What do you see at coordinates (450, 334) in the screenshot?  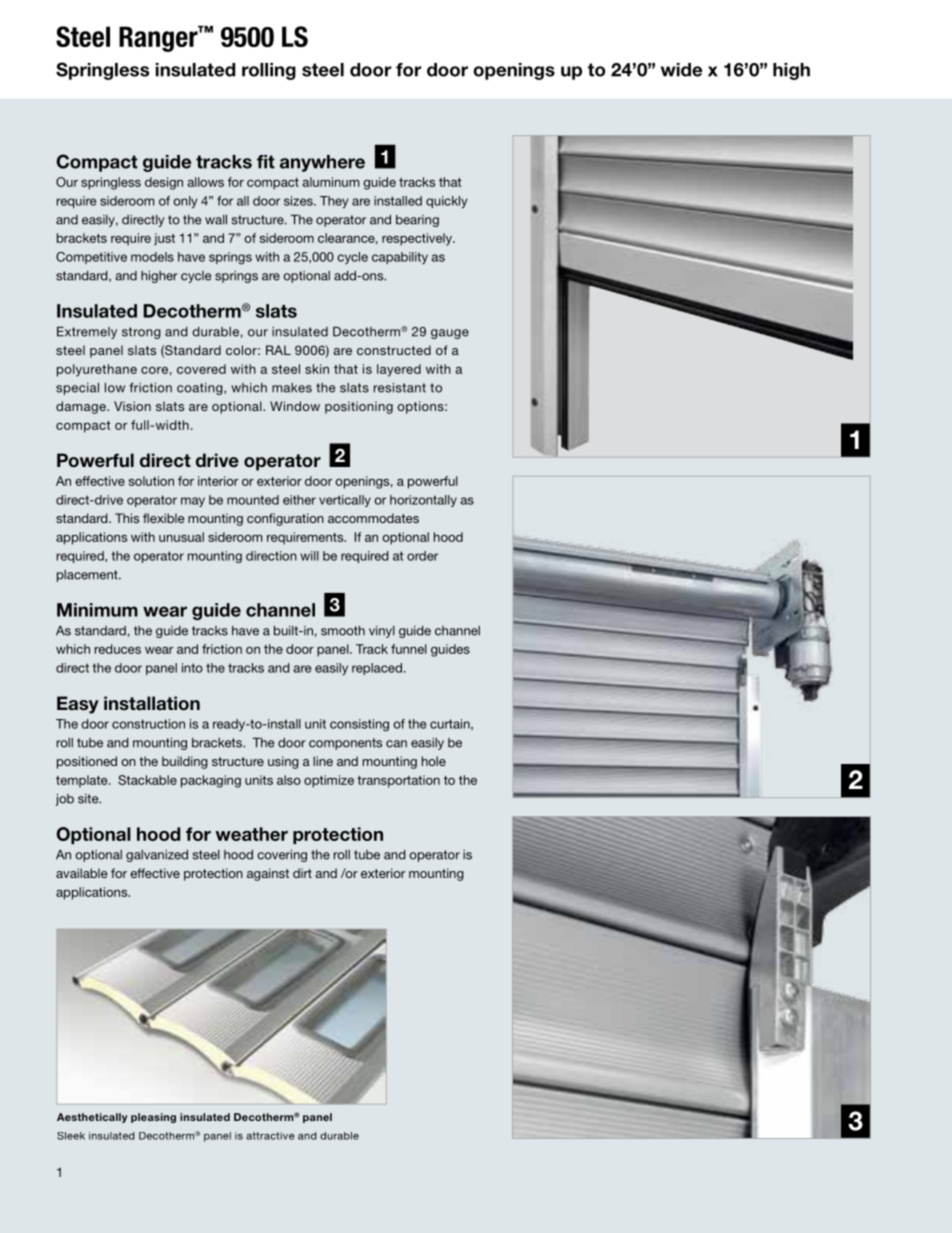 I see `gauge` at bounding box center [450, 334].
